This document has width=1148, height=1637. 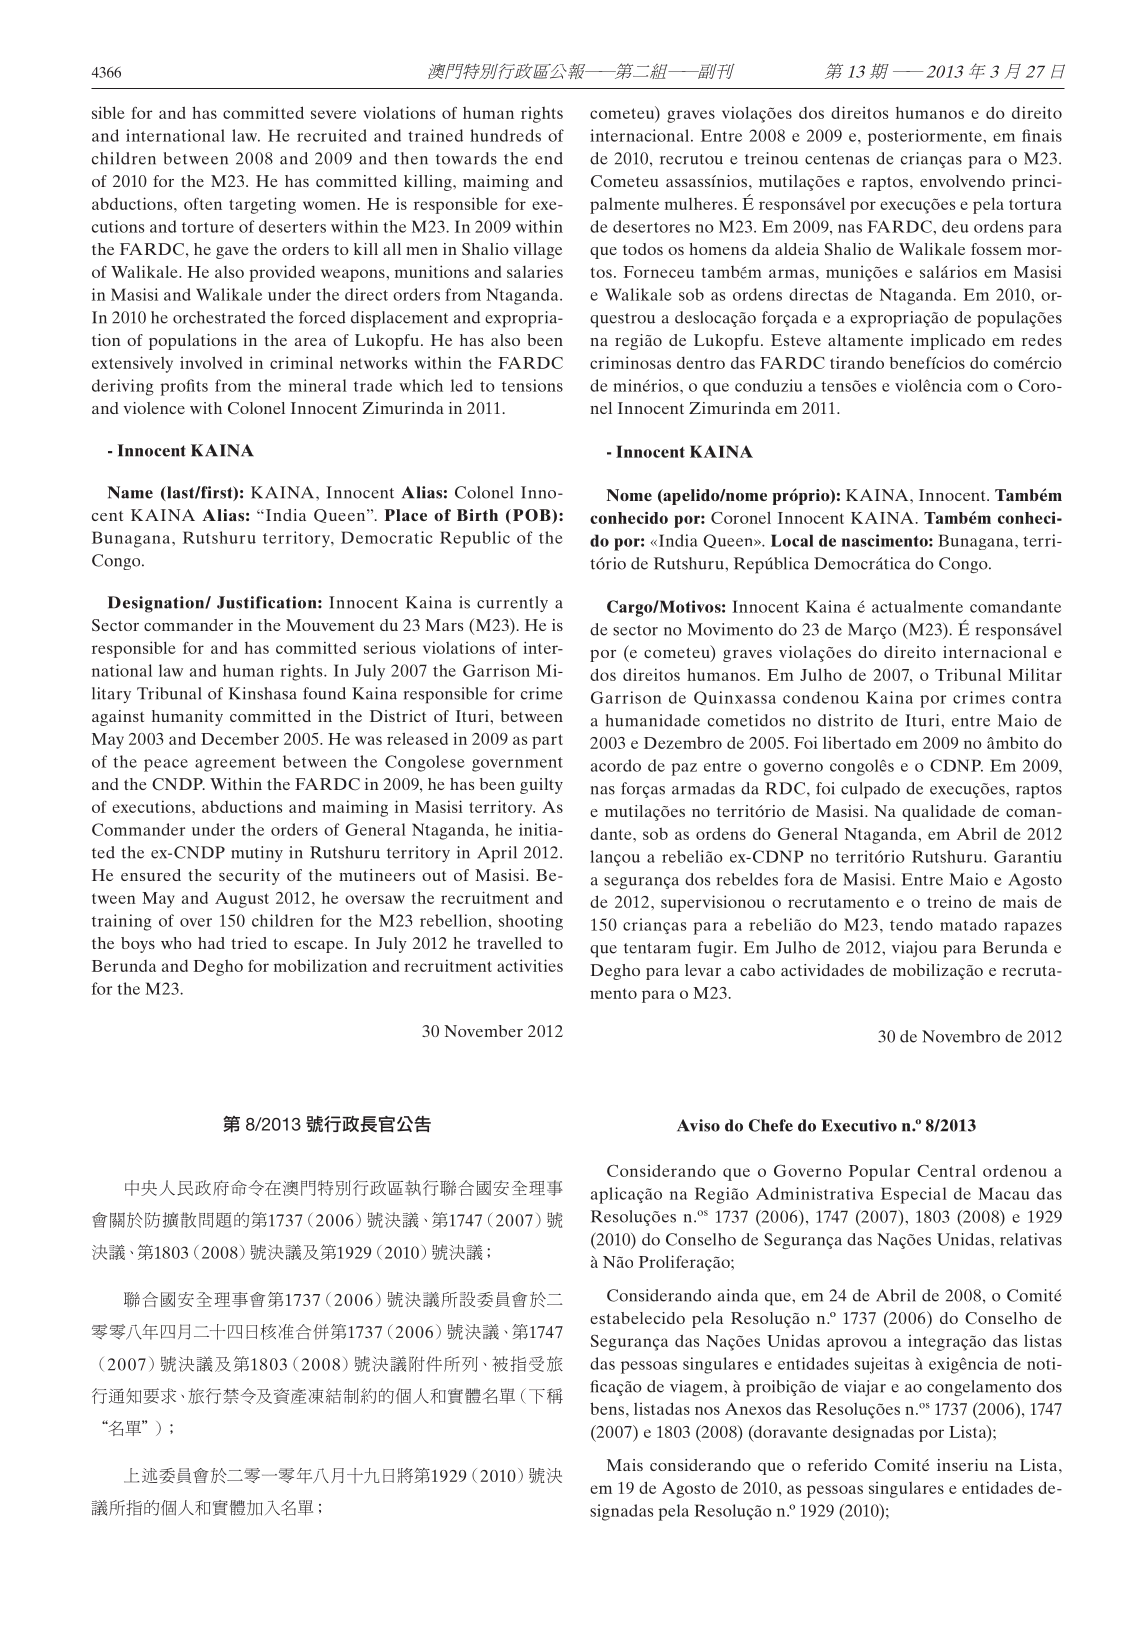 I want to click on often, so click(x=203, y=204).
